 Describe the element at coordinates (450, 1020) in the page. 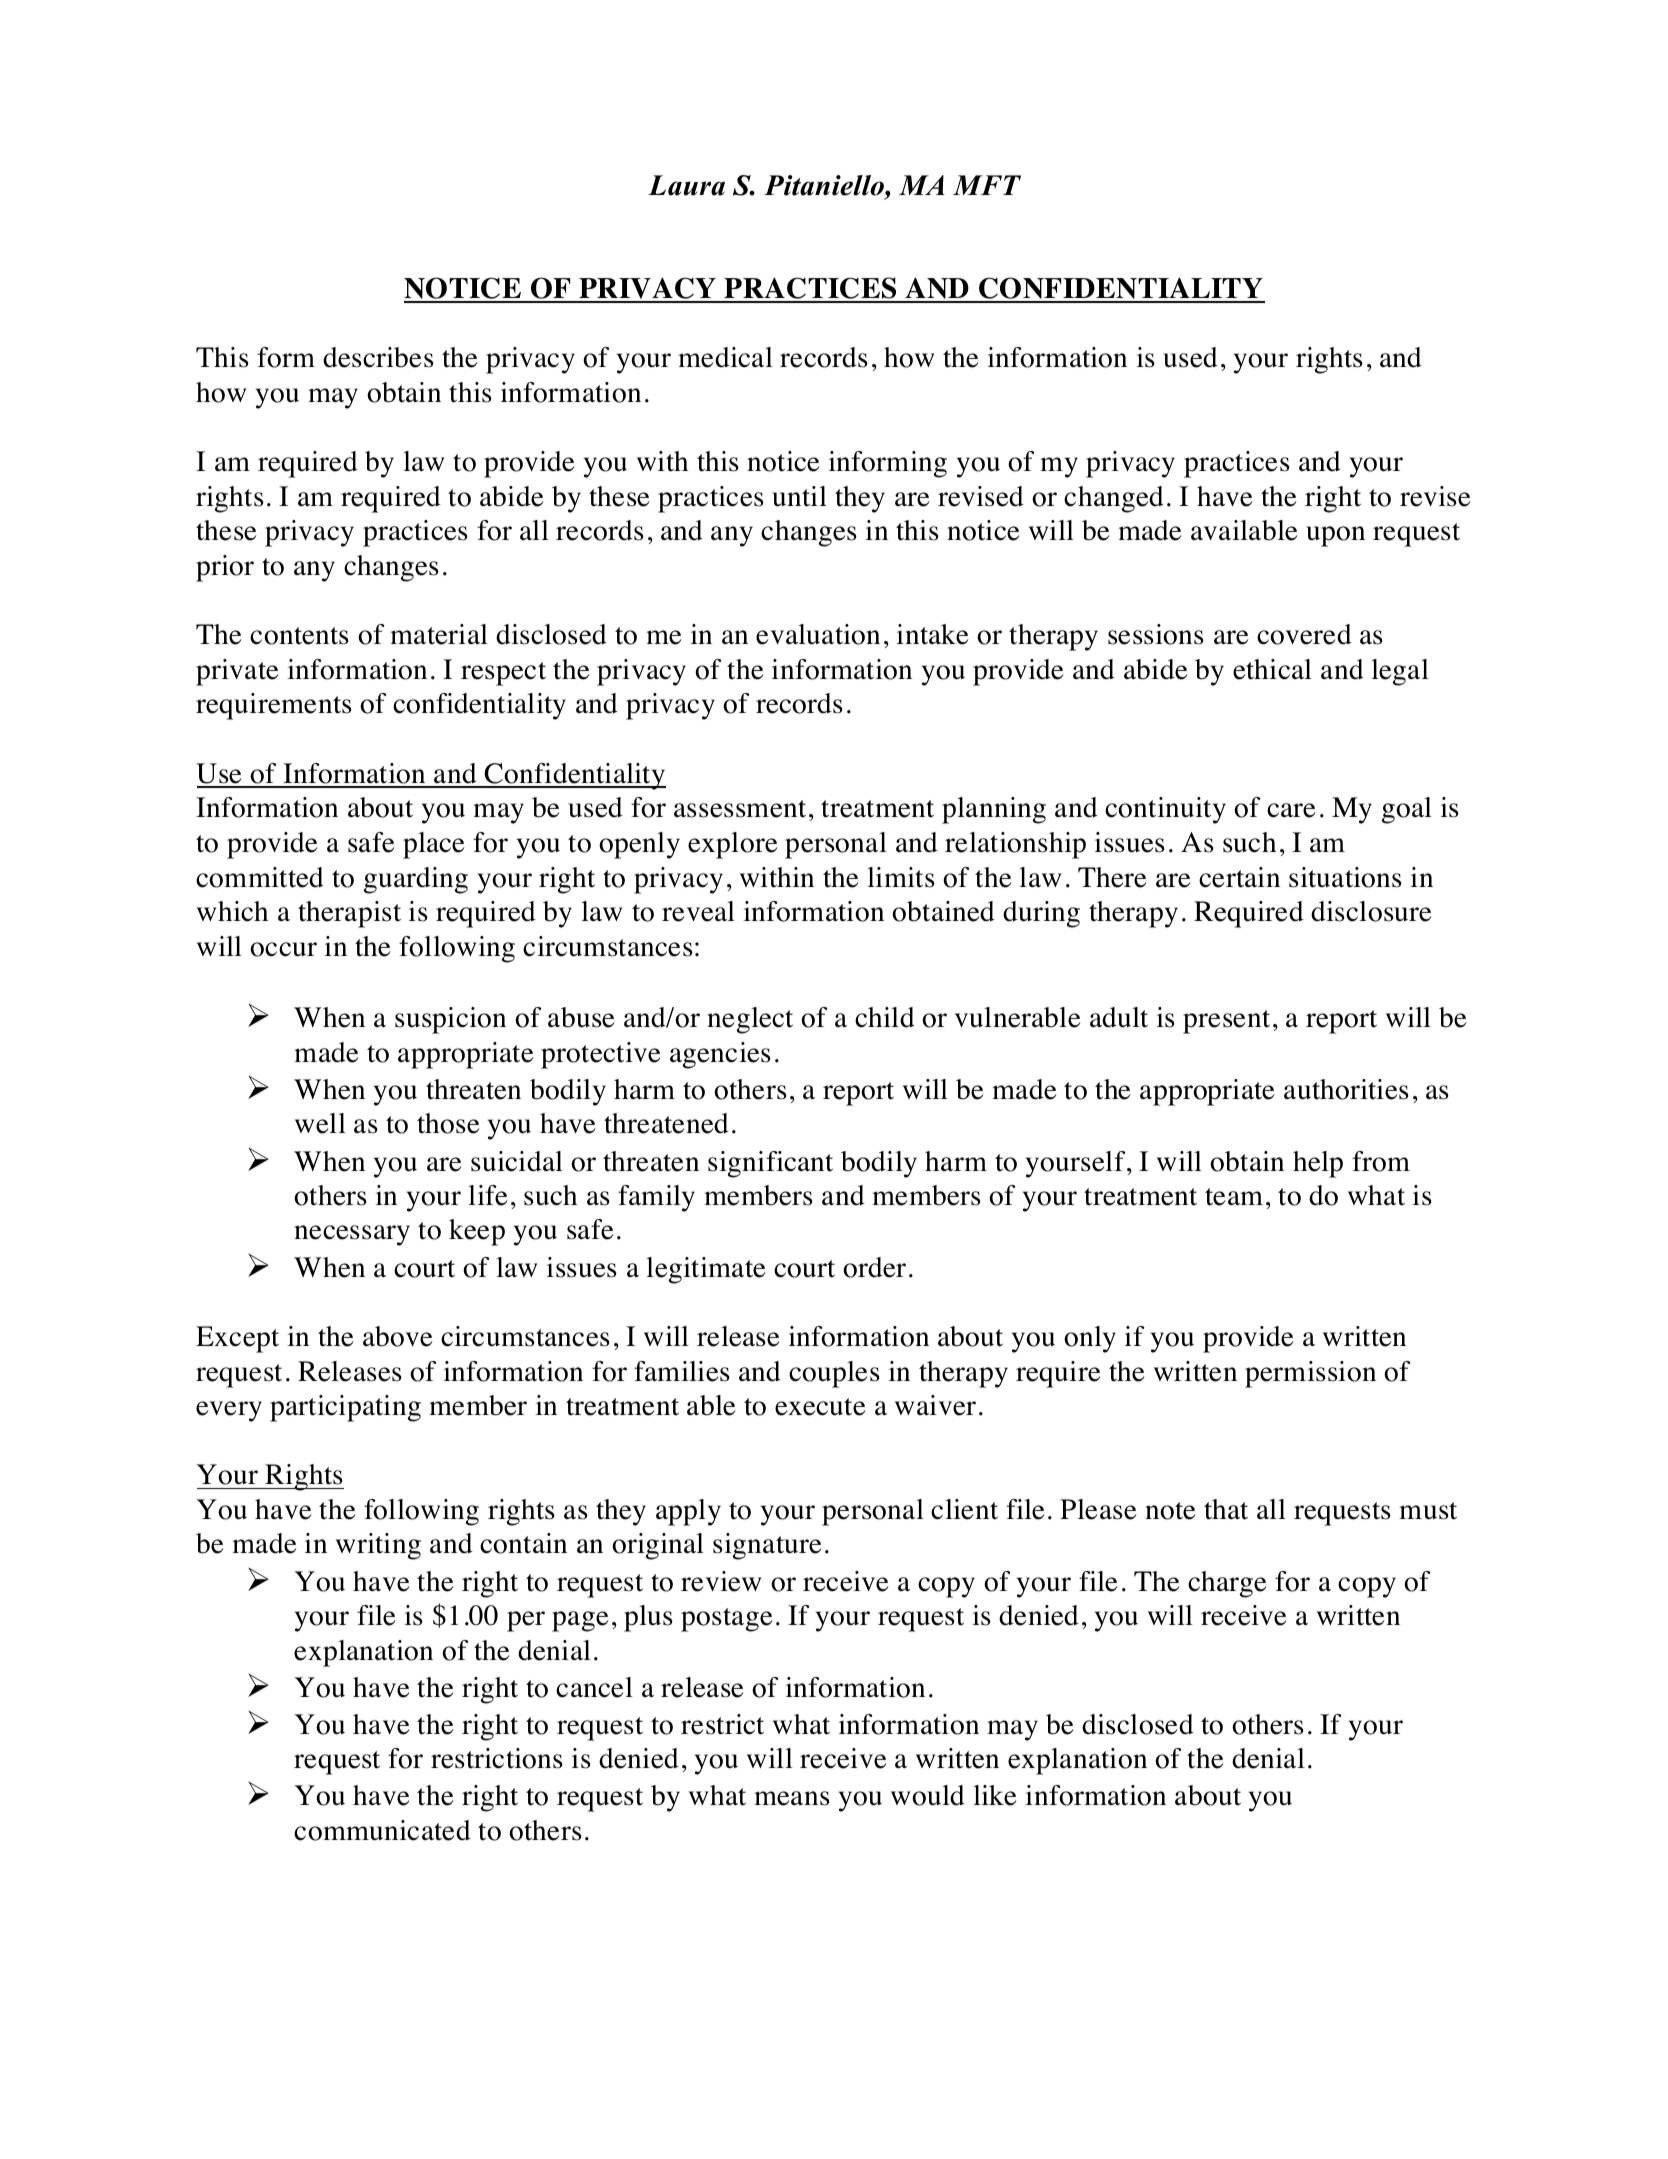

I see `suspicion` at that location.
